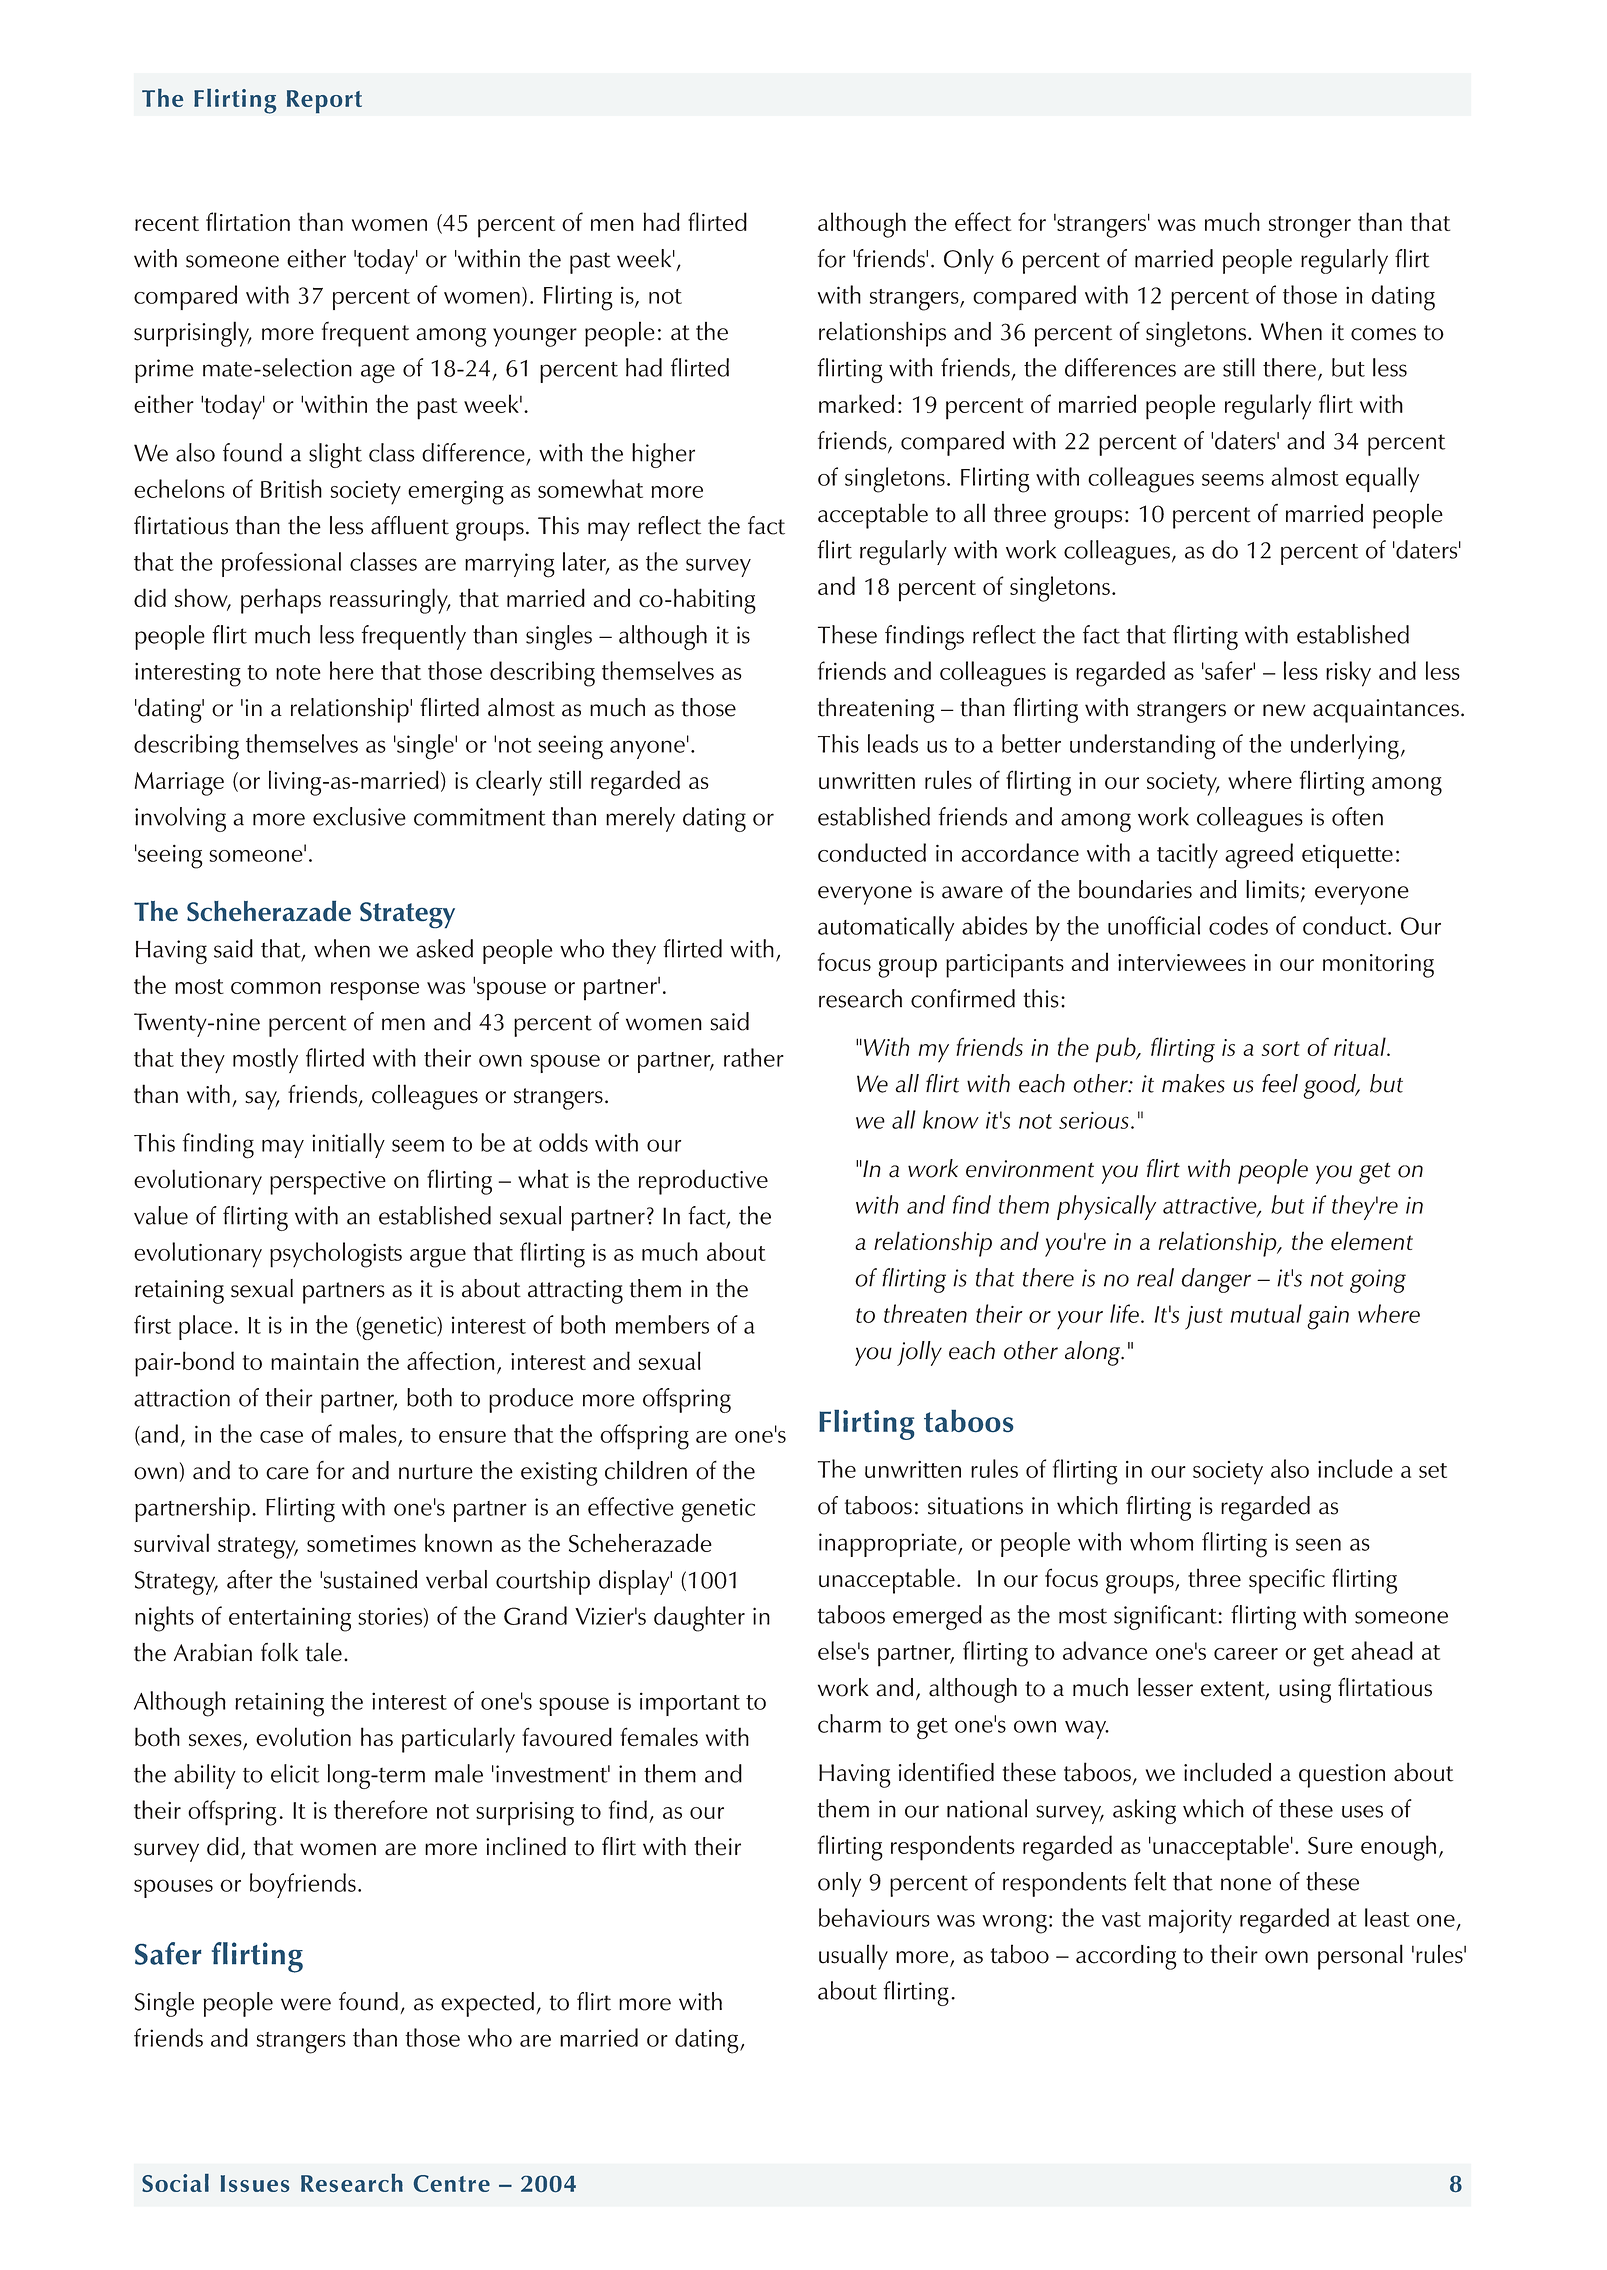  What do you see at coordinates (359, 816) in the screenshot?
I see `exclusive` at bounding box center [359, 816].
